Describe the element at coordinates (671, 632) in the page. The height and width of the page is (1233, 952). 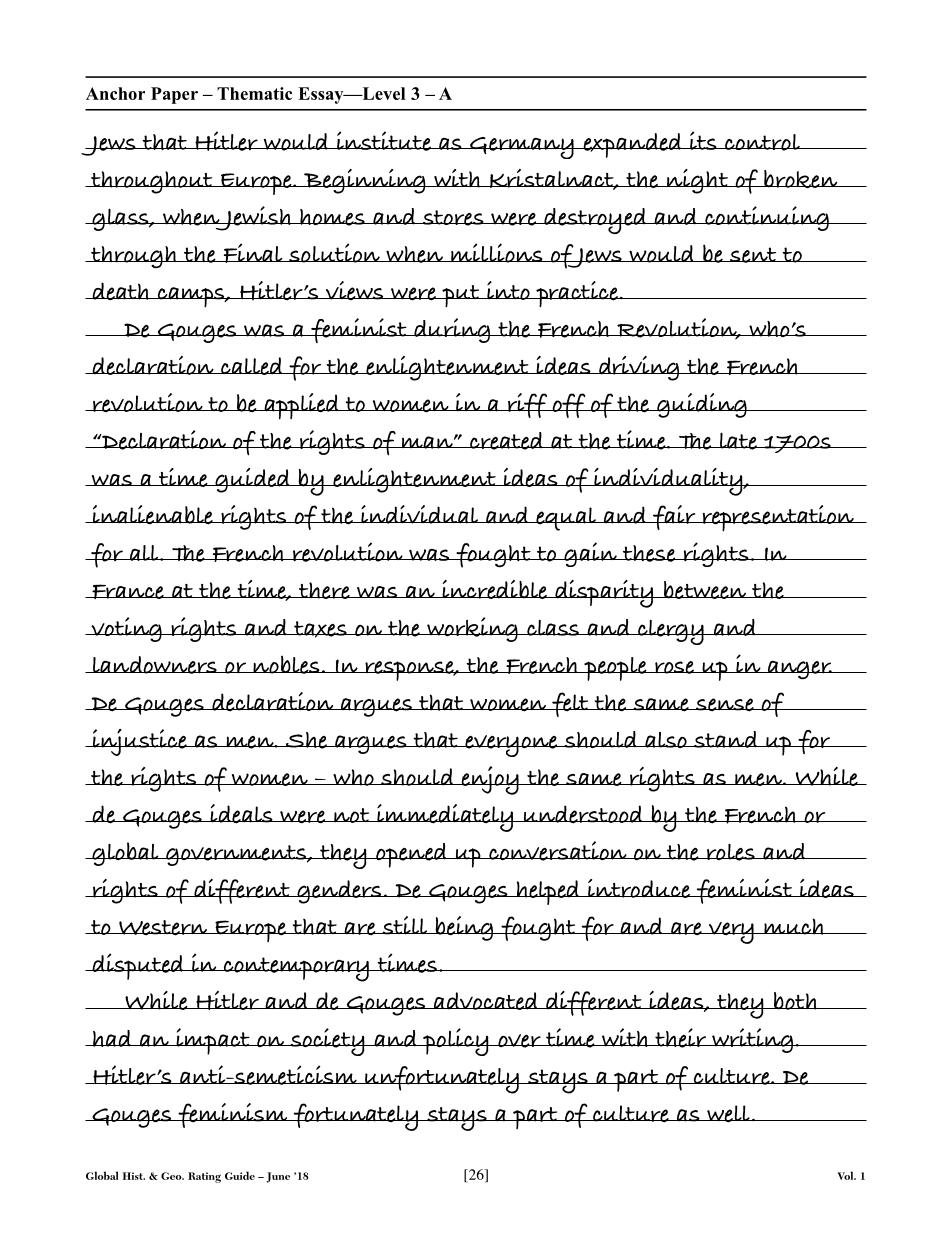
I see `clergy` at that location.
